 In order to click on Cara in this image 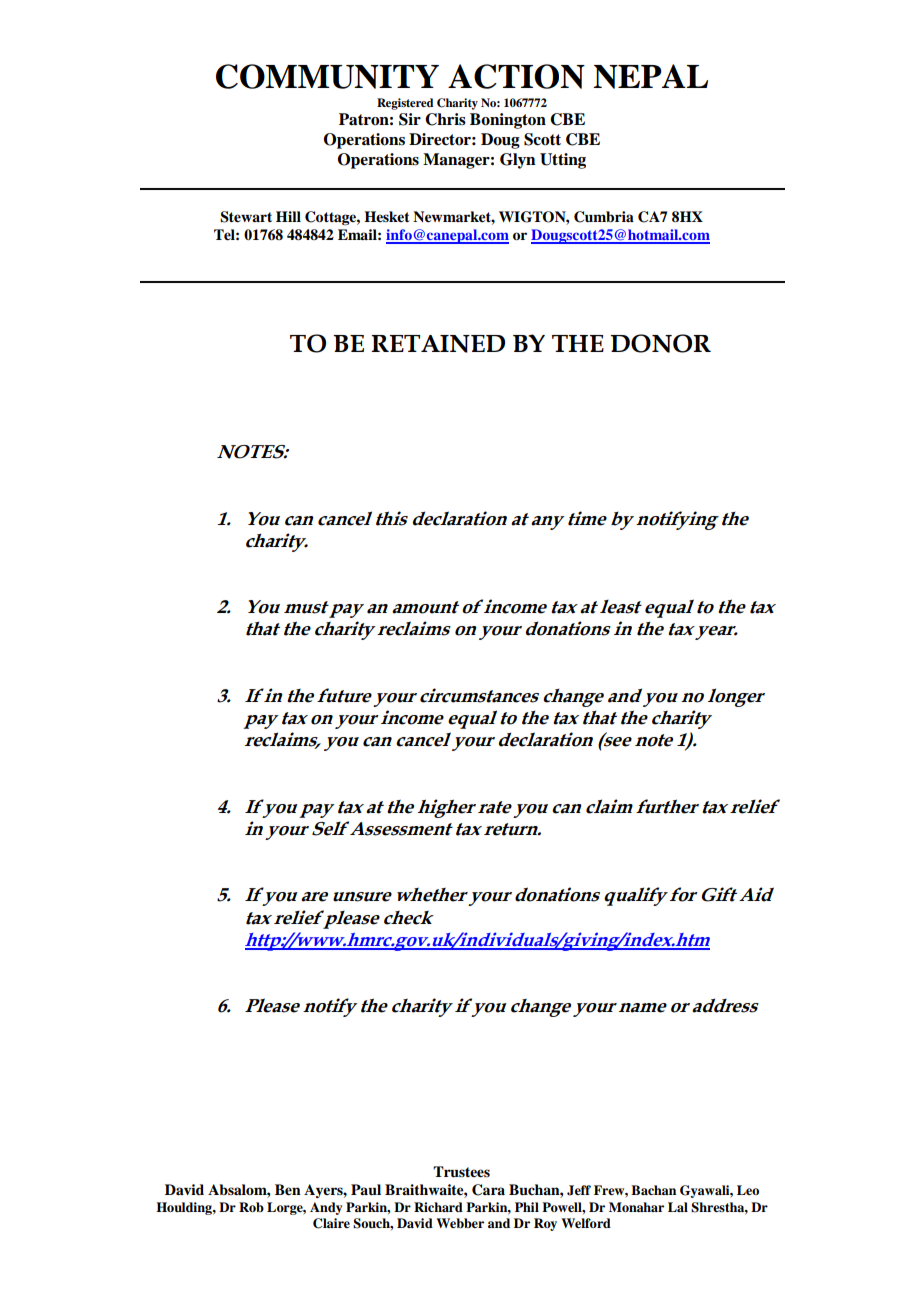, I will do `click(488, 1190)`.
